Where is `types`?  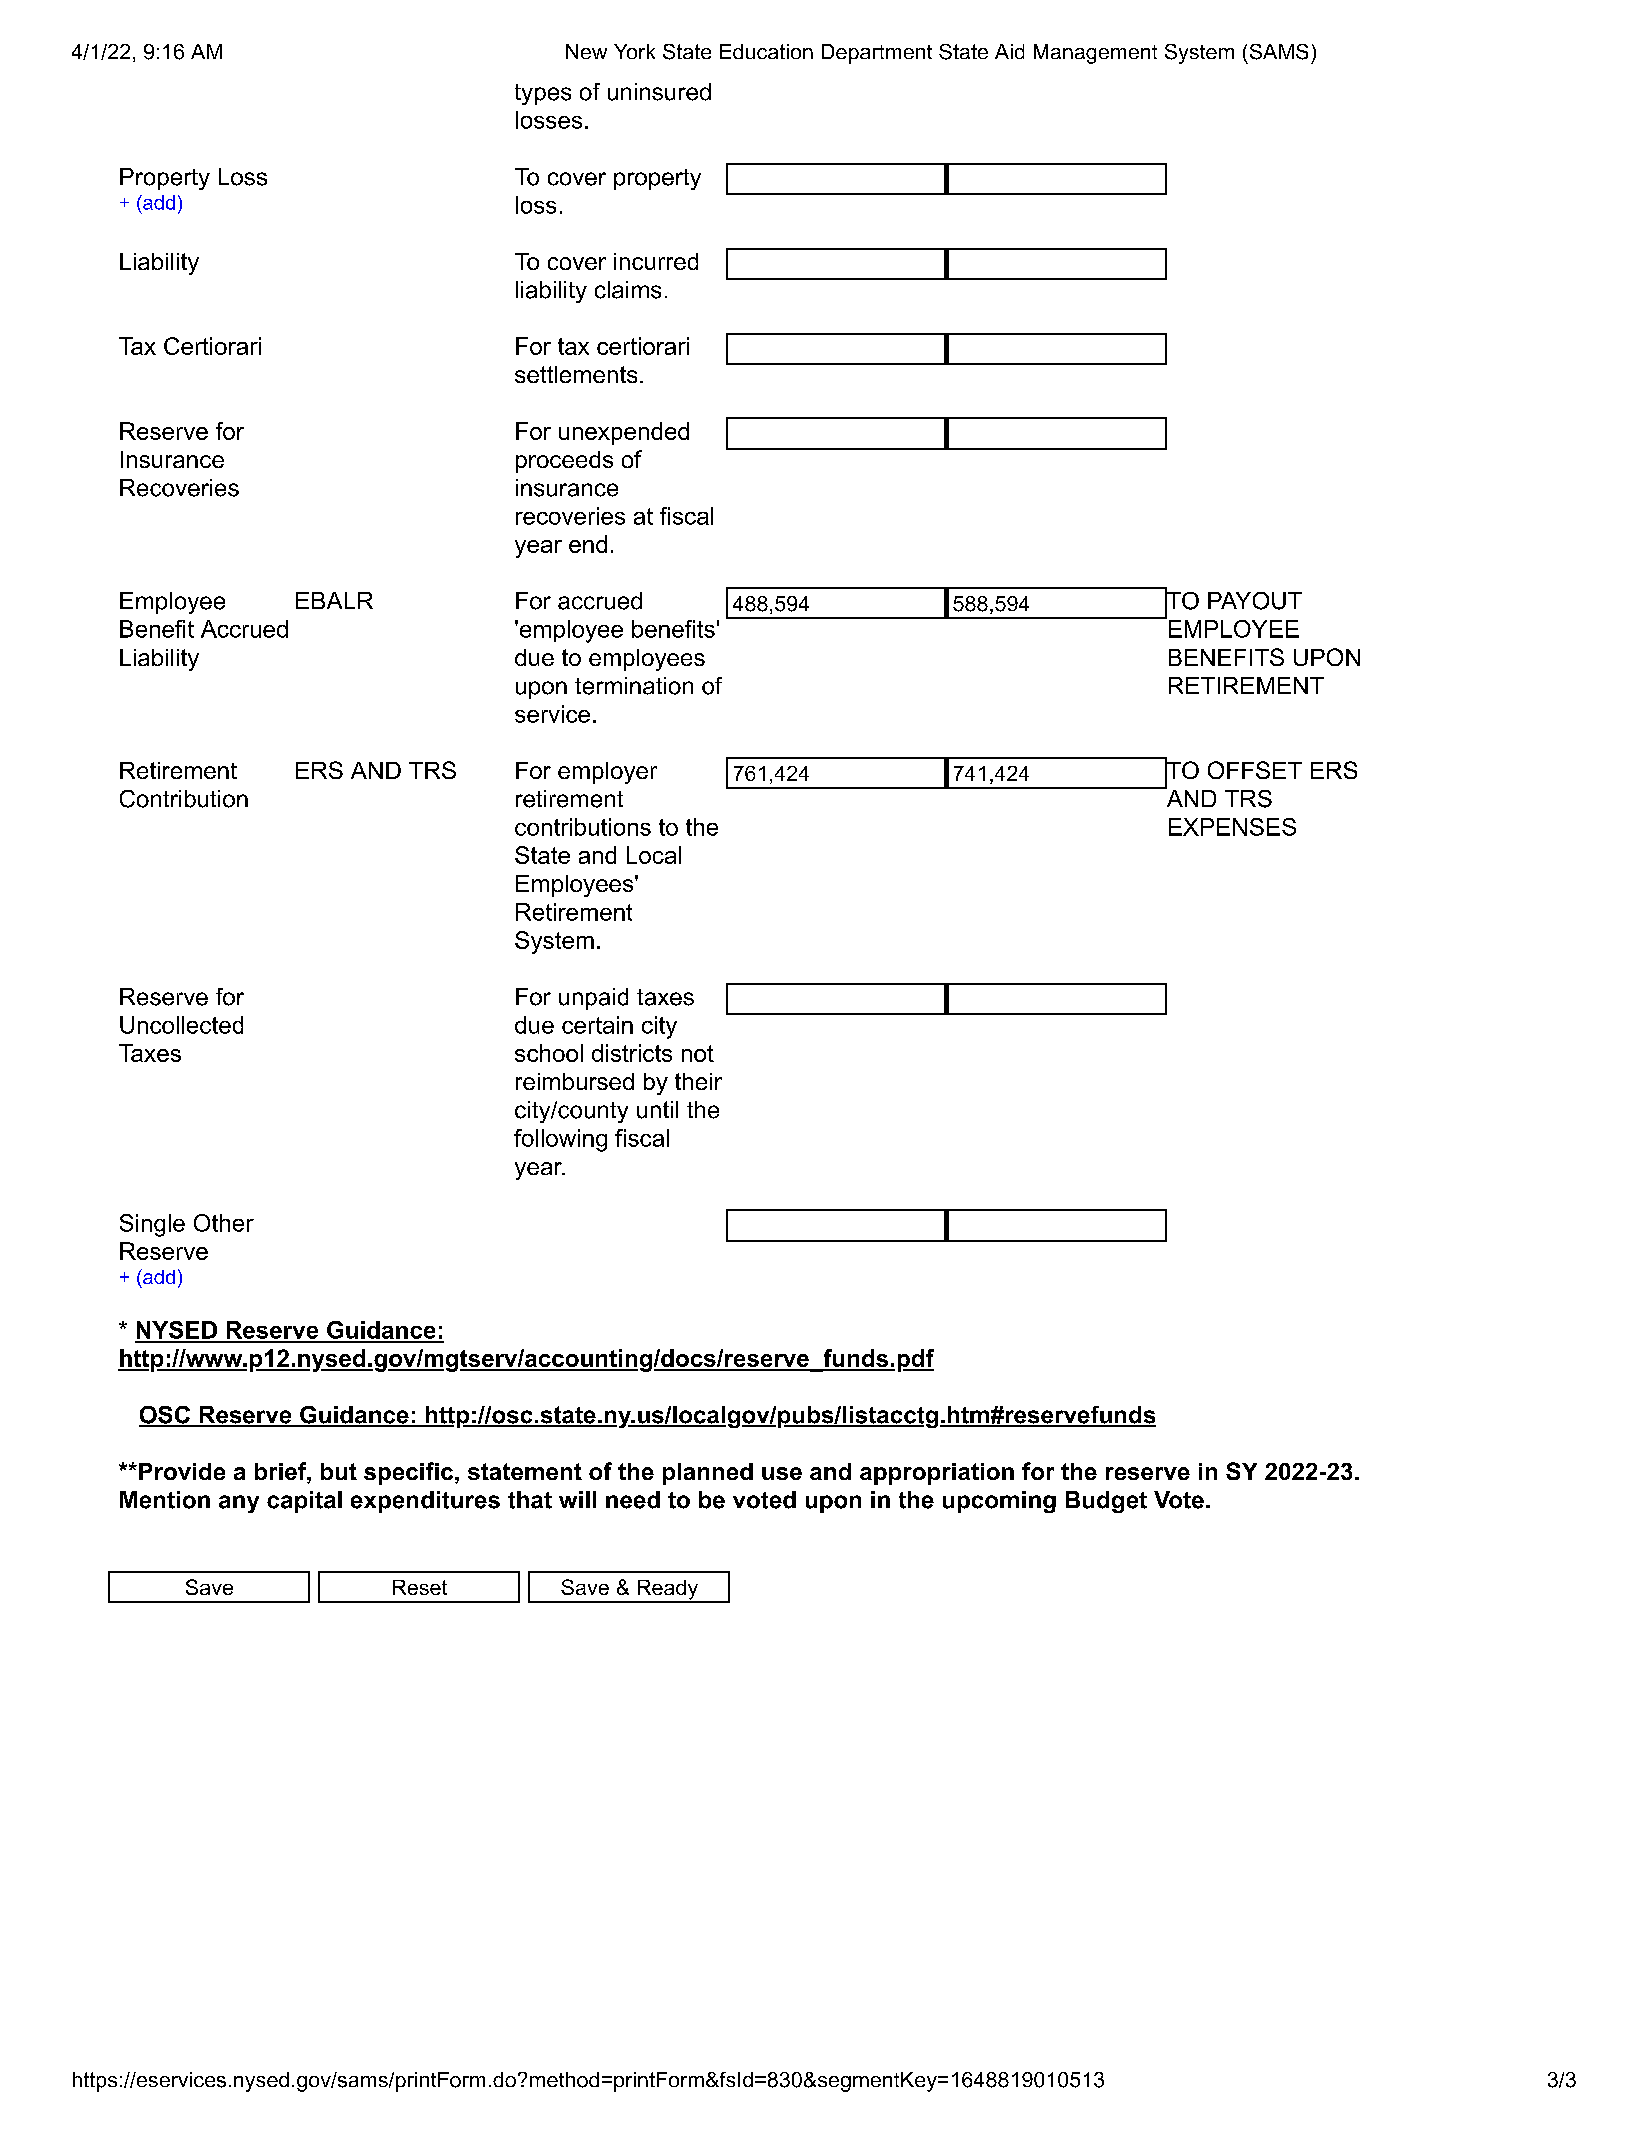 types is located at coordinates (543, 94).
